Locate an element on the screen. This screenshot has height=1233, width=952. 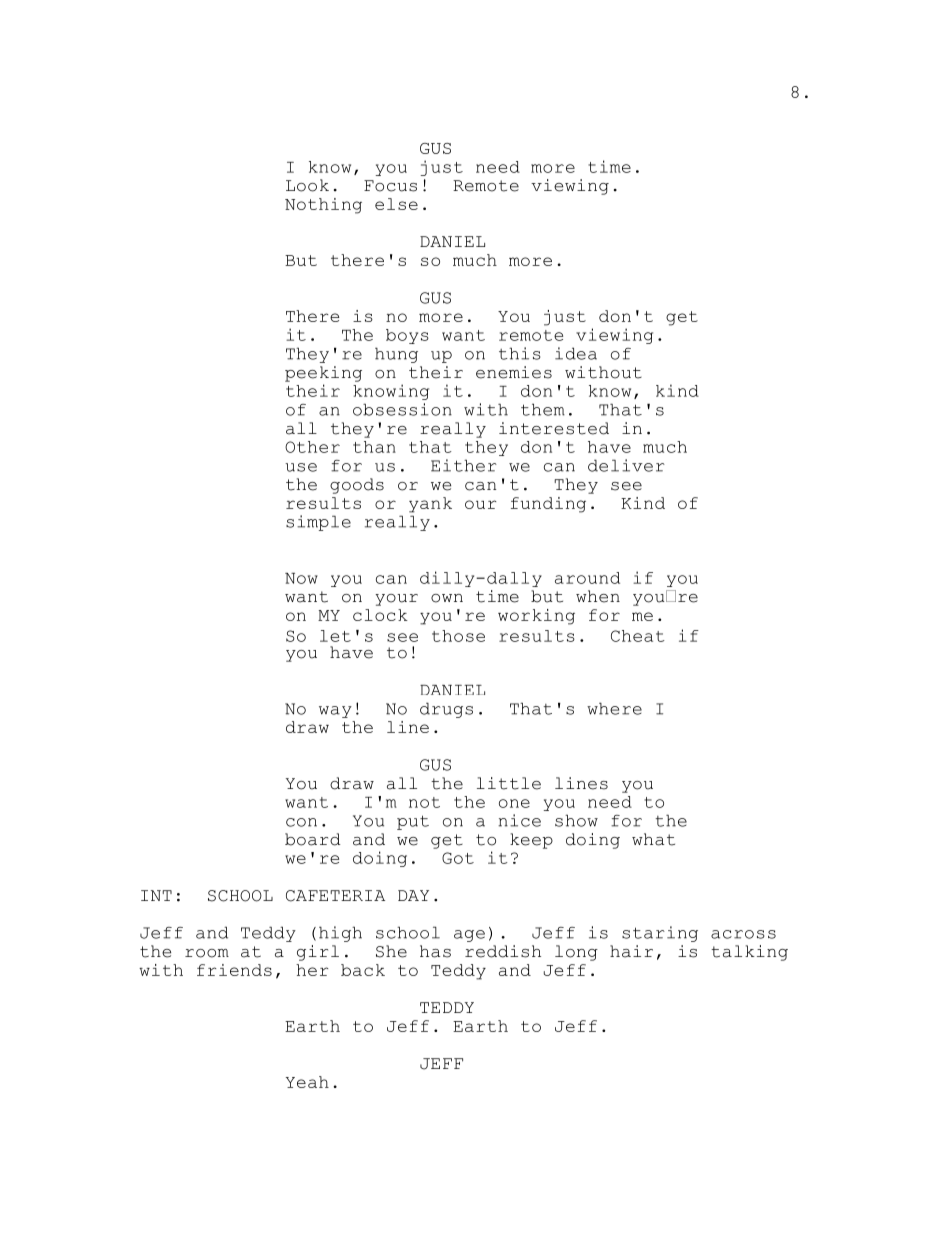
reddish is located at coordinates (503, 951).
